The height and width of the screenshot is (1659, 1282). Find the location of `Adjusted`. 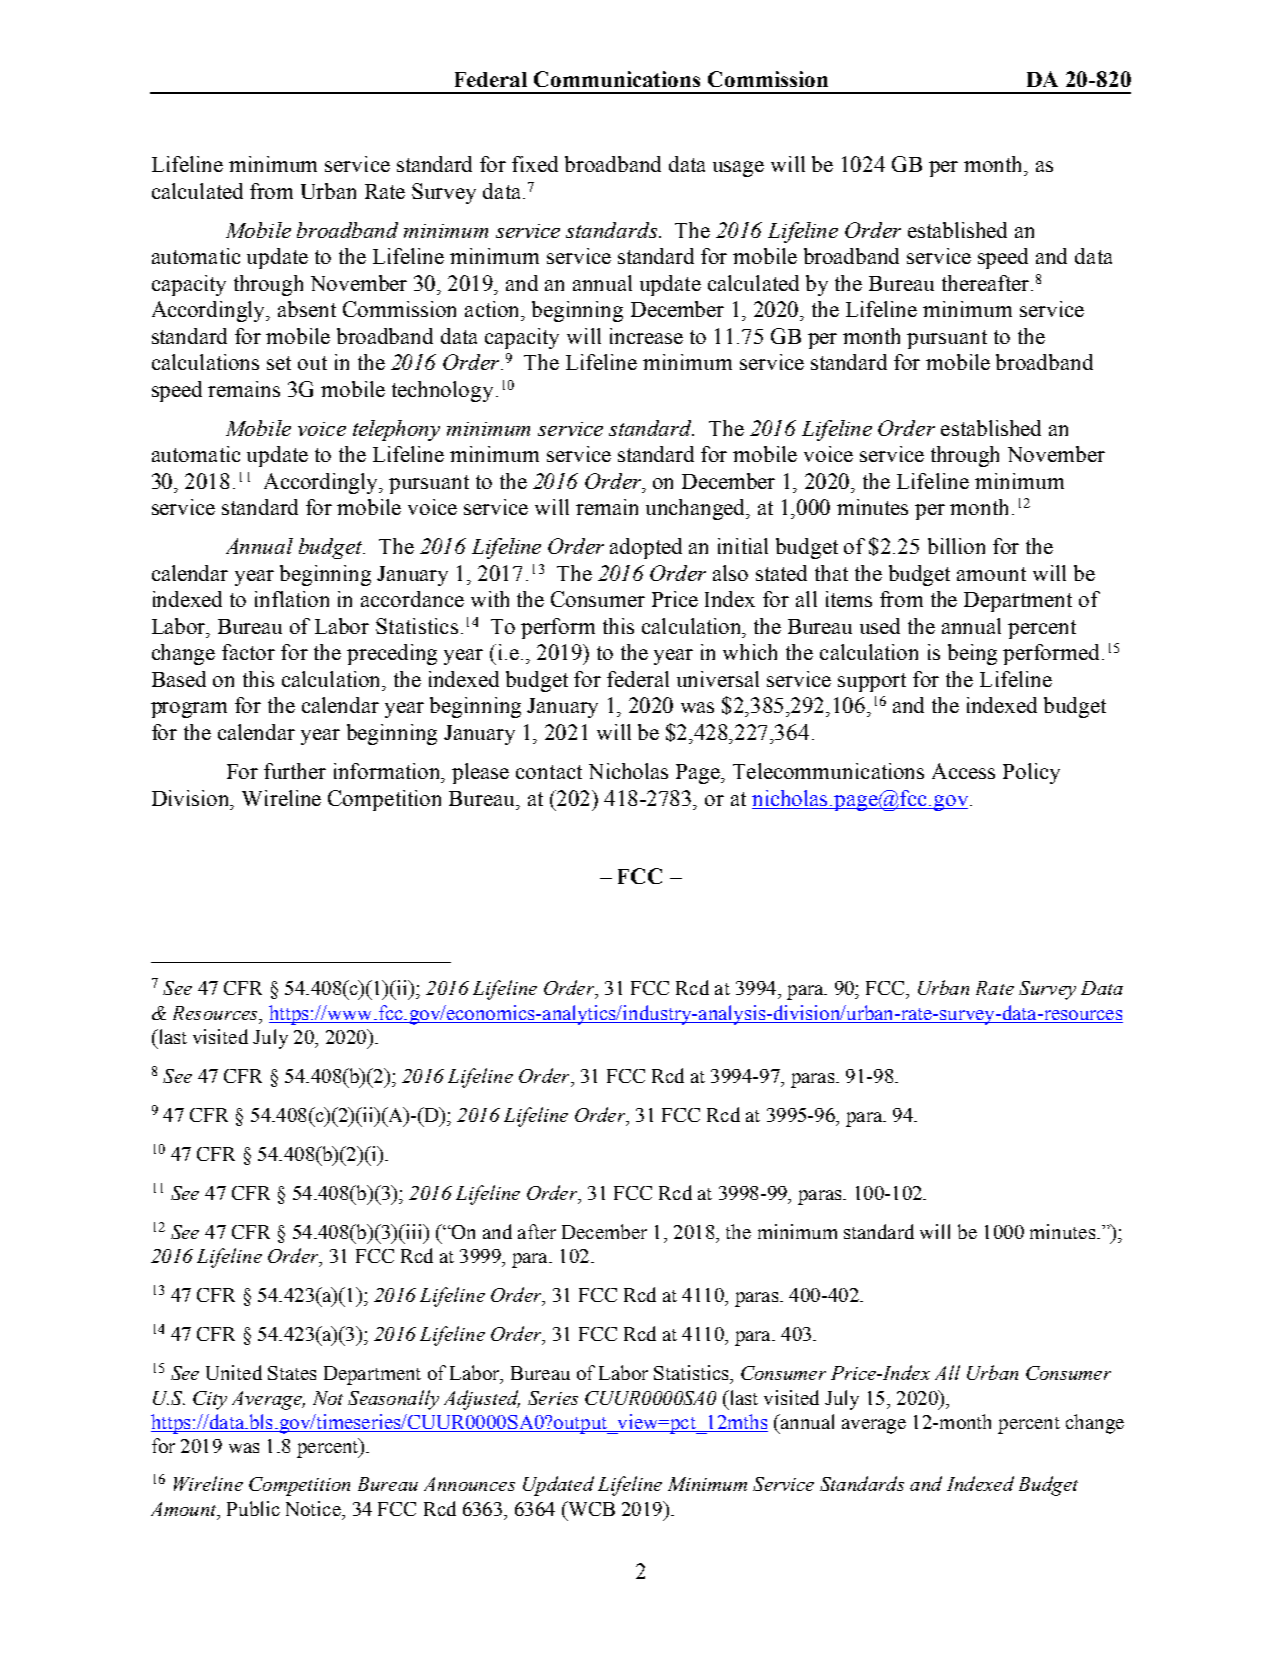

Adjusted is located at coordinates (482, 1400).
